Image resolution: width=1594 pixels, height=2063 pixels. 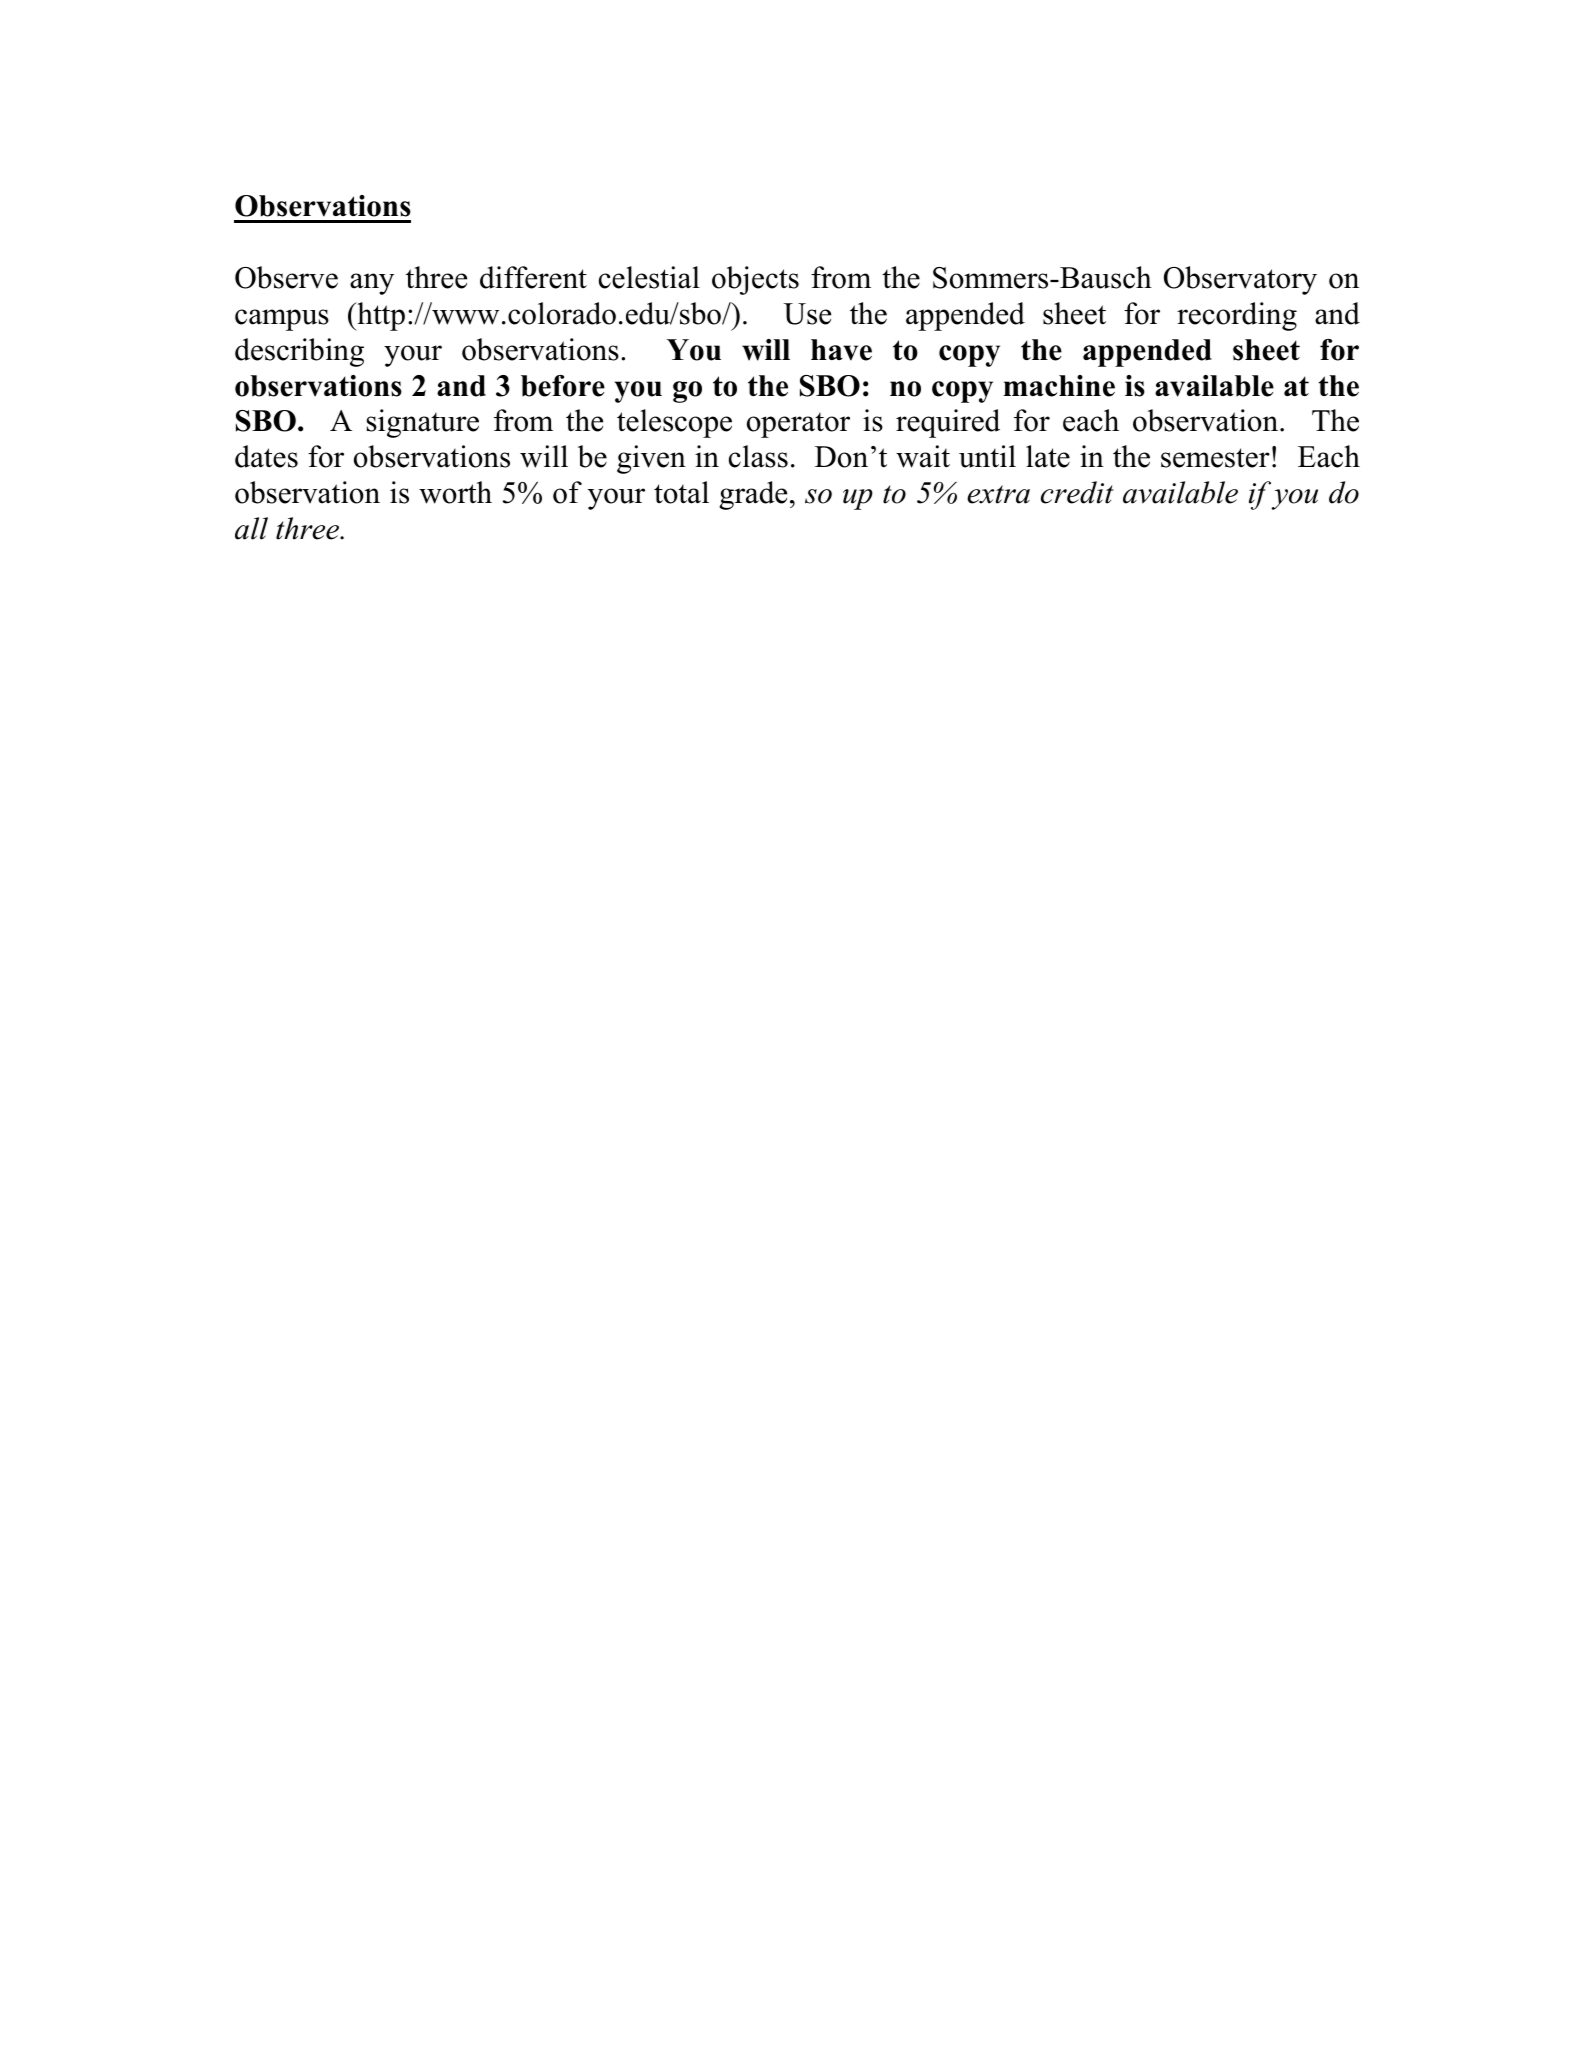 What do you see at coordinates (755, 280) in the screenshot?
I see `objects` at bounding box center [755, 280].
